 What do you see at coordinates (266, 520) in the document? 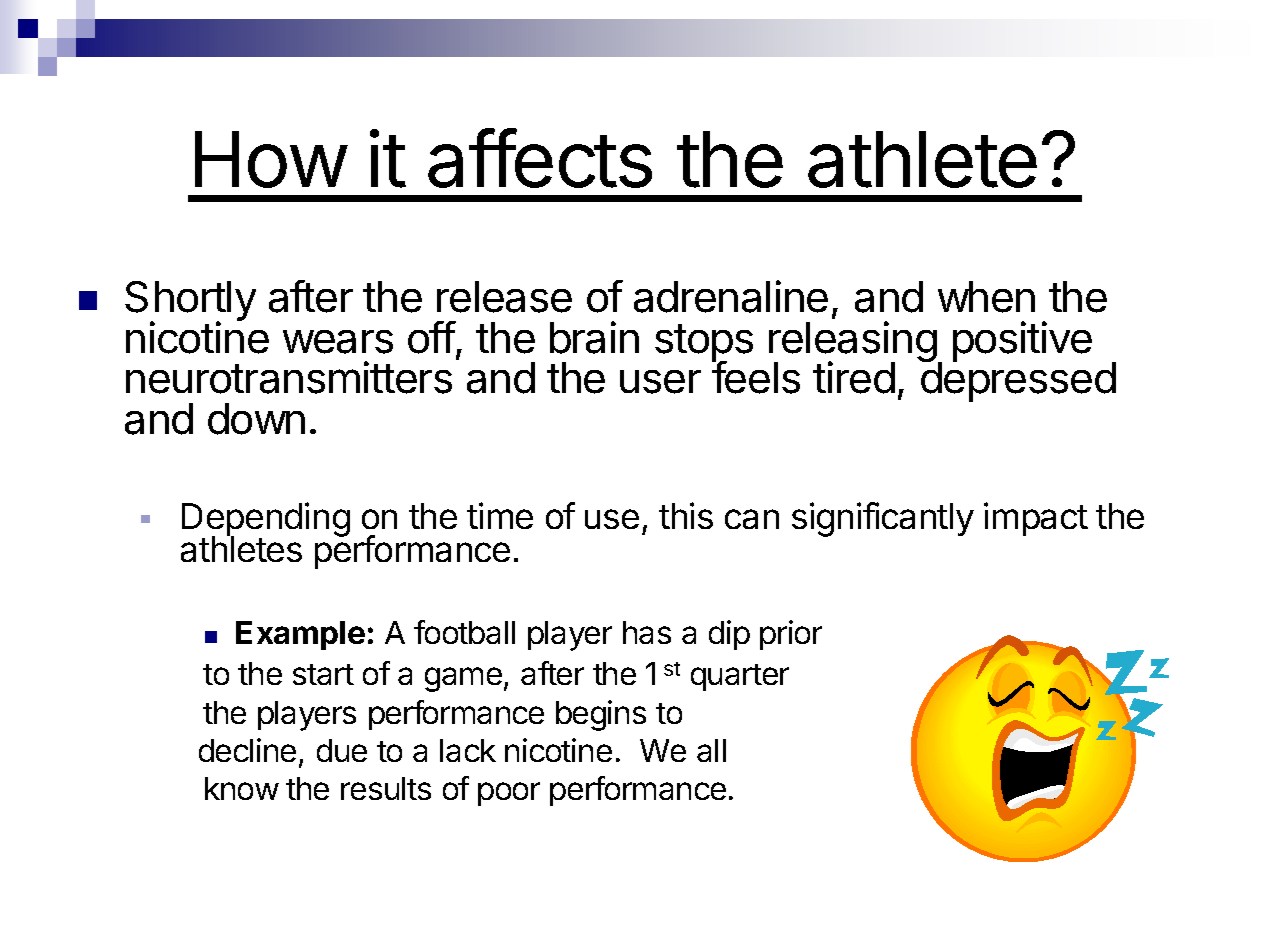
I see `Depending` at bounding box center [266, 520].
